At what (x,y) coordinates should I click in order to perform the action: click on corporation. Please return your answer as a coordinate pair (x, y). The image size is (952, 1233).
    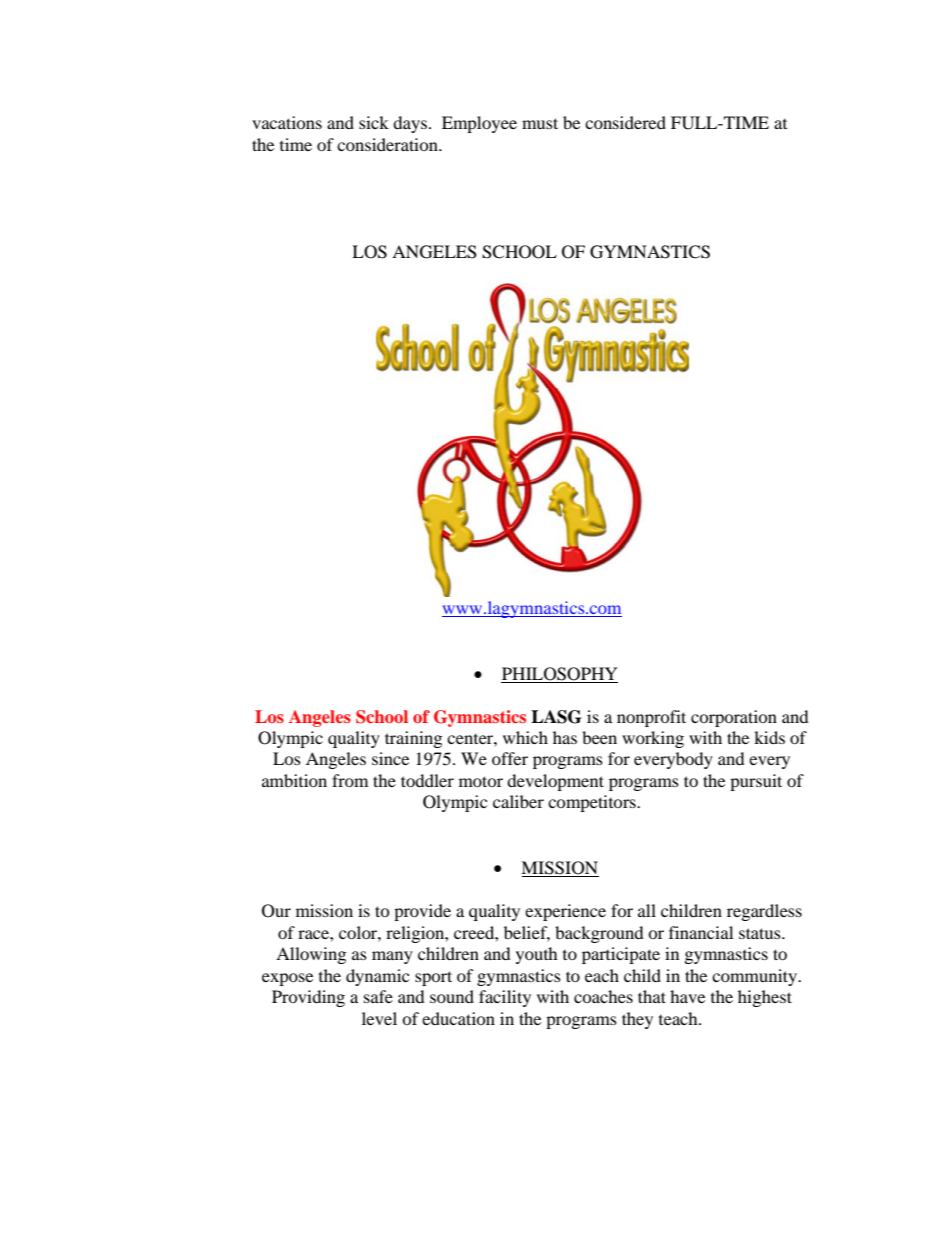
    Looking at the image, I should click on (734, 718).
